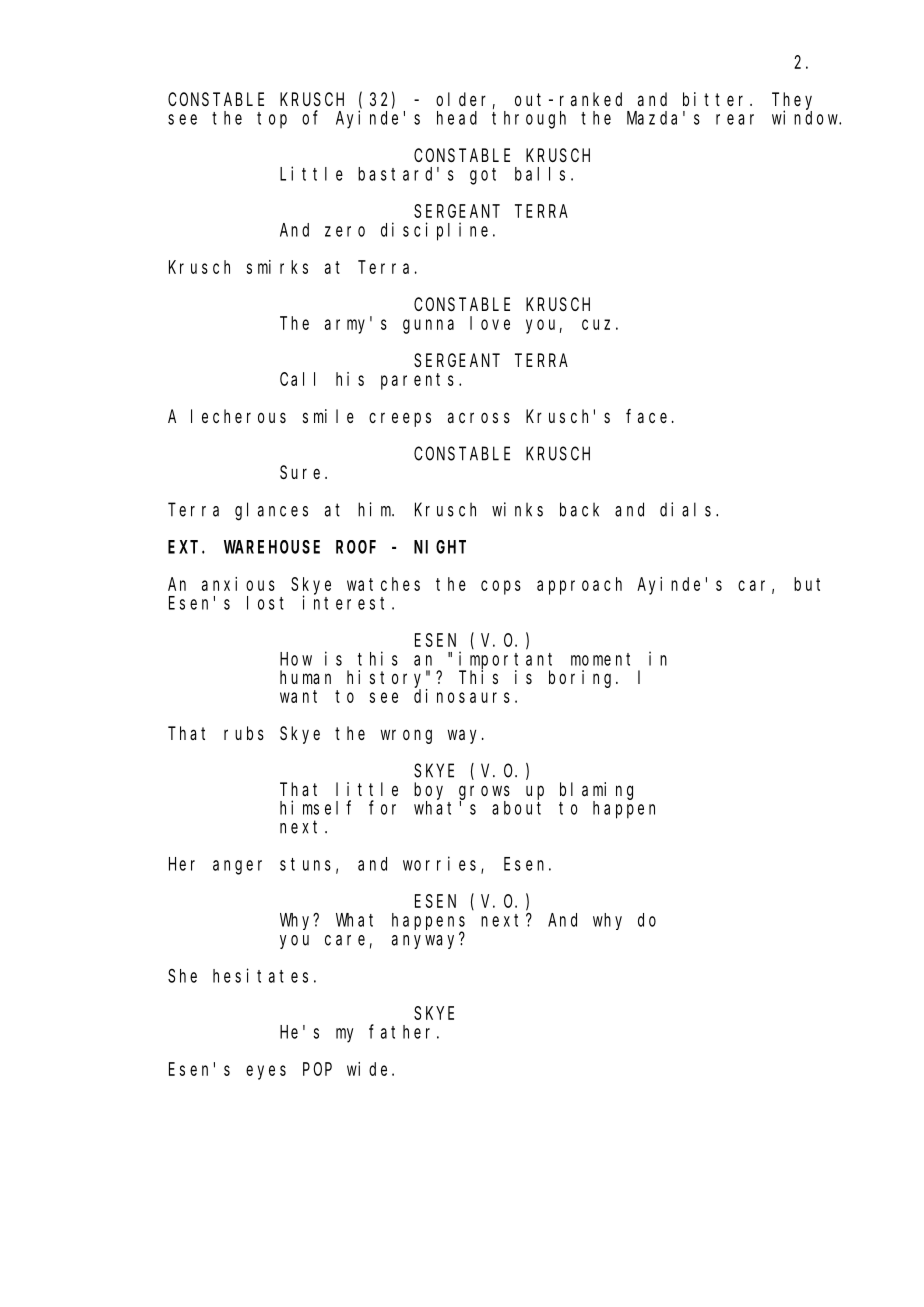 This screenshot has width=924, height=1307. I want to click on anxious, so click(238, 584).
